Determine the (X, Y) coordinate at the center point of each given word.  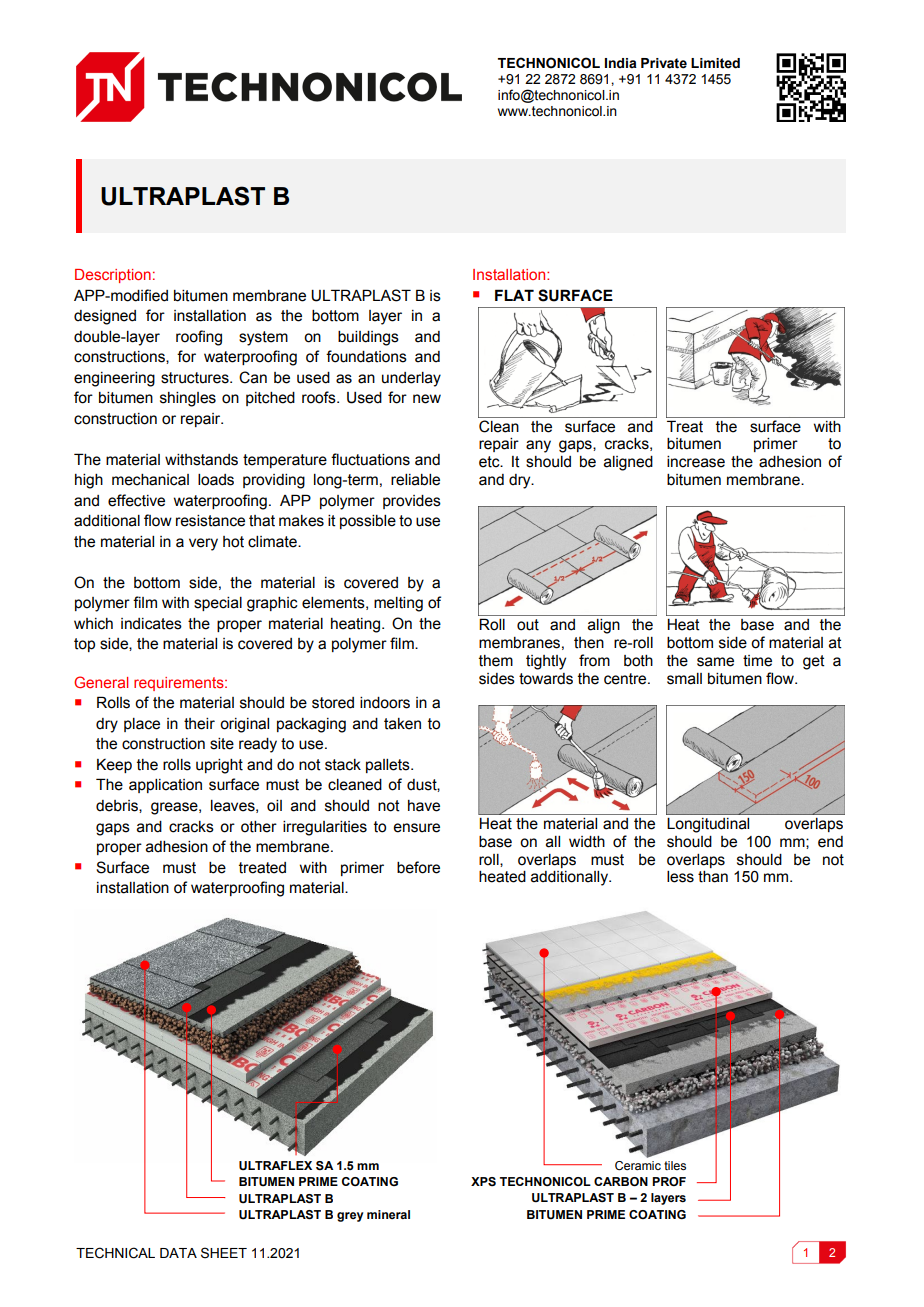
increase (696, 462)
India (621, 63)
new (427, 399)
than (713, 877)
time (757, 661)
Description (113, 276)
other (259, 827)
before (418, 867)
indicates (151, 624)
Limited (715, 63)
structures (196, 378)
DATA (178, 1253)
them (496, 661)
